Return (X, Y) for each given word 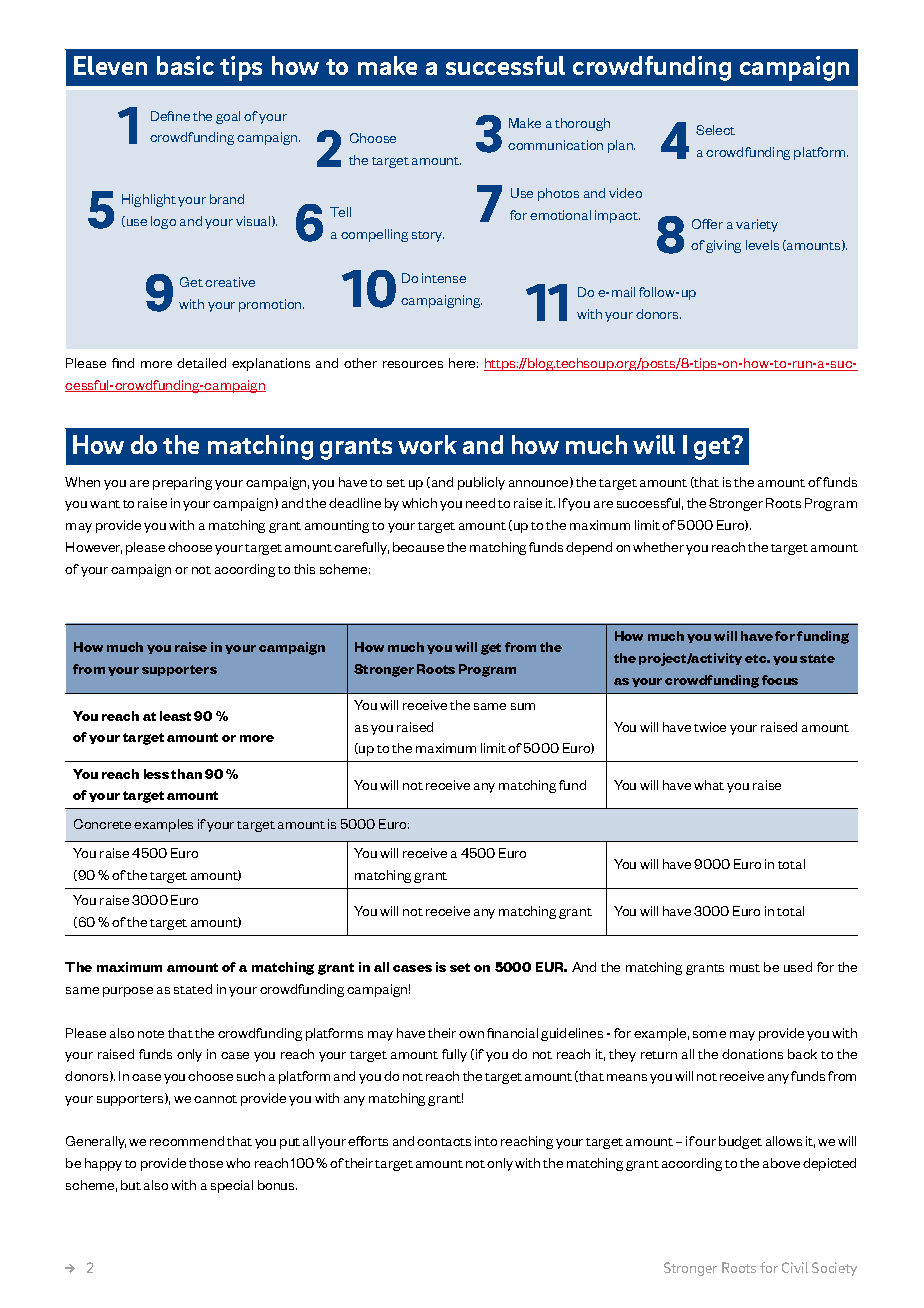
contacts (444, 1142)
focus (780, 680)
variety (757, 225)
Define (170, 116)
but (131, 1185)
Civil (795, 1267)
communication (555, 145)
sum (523, 706)
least (175, 716)
